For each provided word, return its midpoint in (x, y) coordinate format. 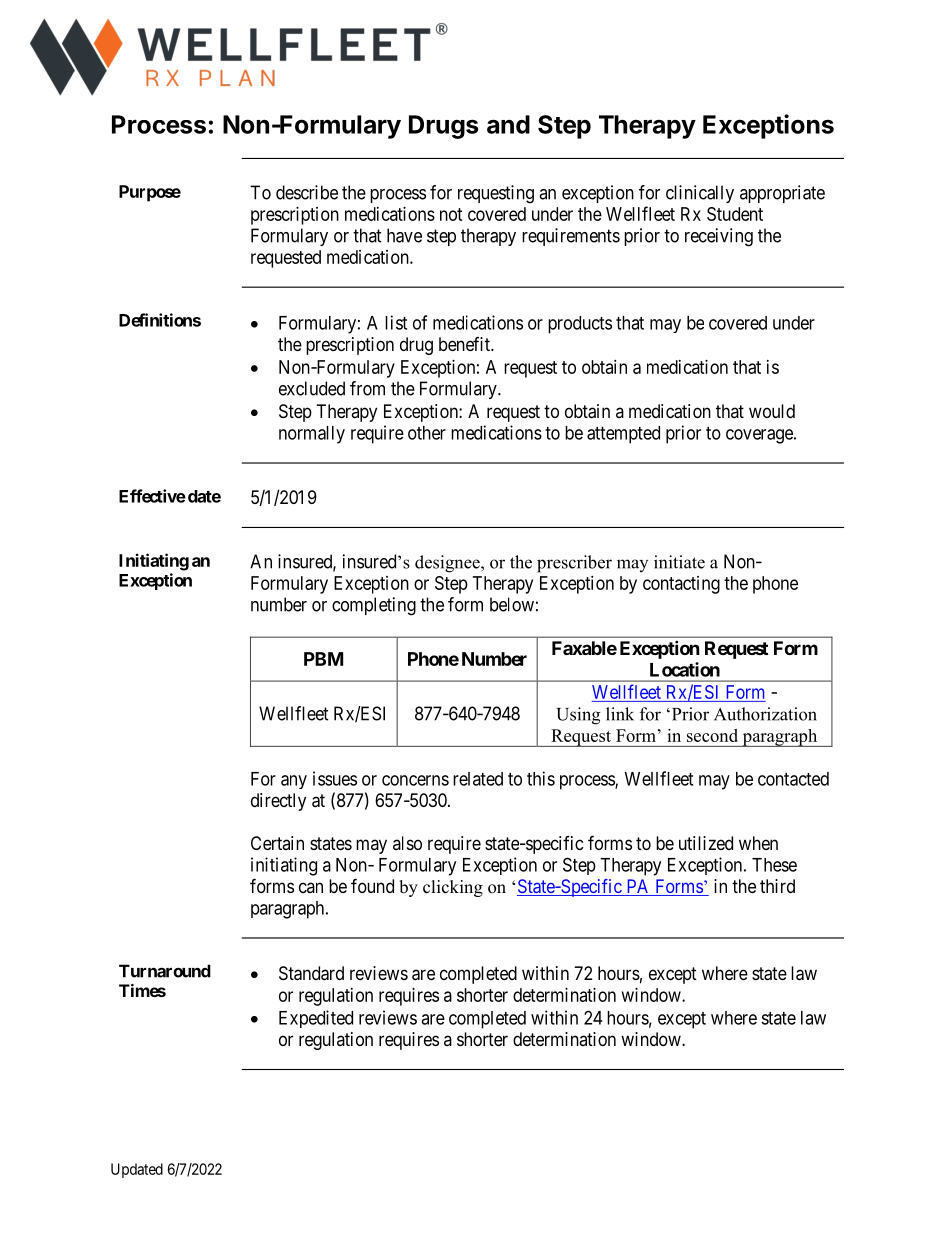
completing (374, 606)
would (772, 411)
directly (278, 802)
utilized (706, 843)
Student (735, 214)
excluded (312, 388)
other (427, 433)
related (478, 779)
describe (307, 192)
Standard (311, 973)
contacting (681, 585)
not (451, 214)
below (512, 604)
